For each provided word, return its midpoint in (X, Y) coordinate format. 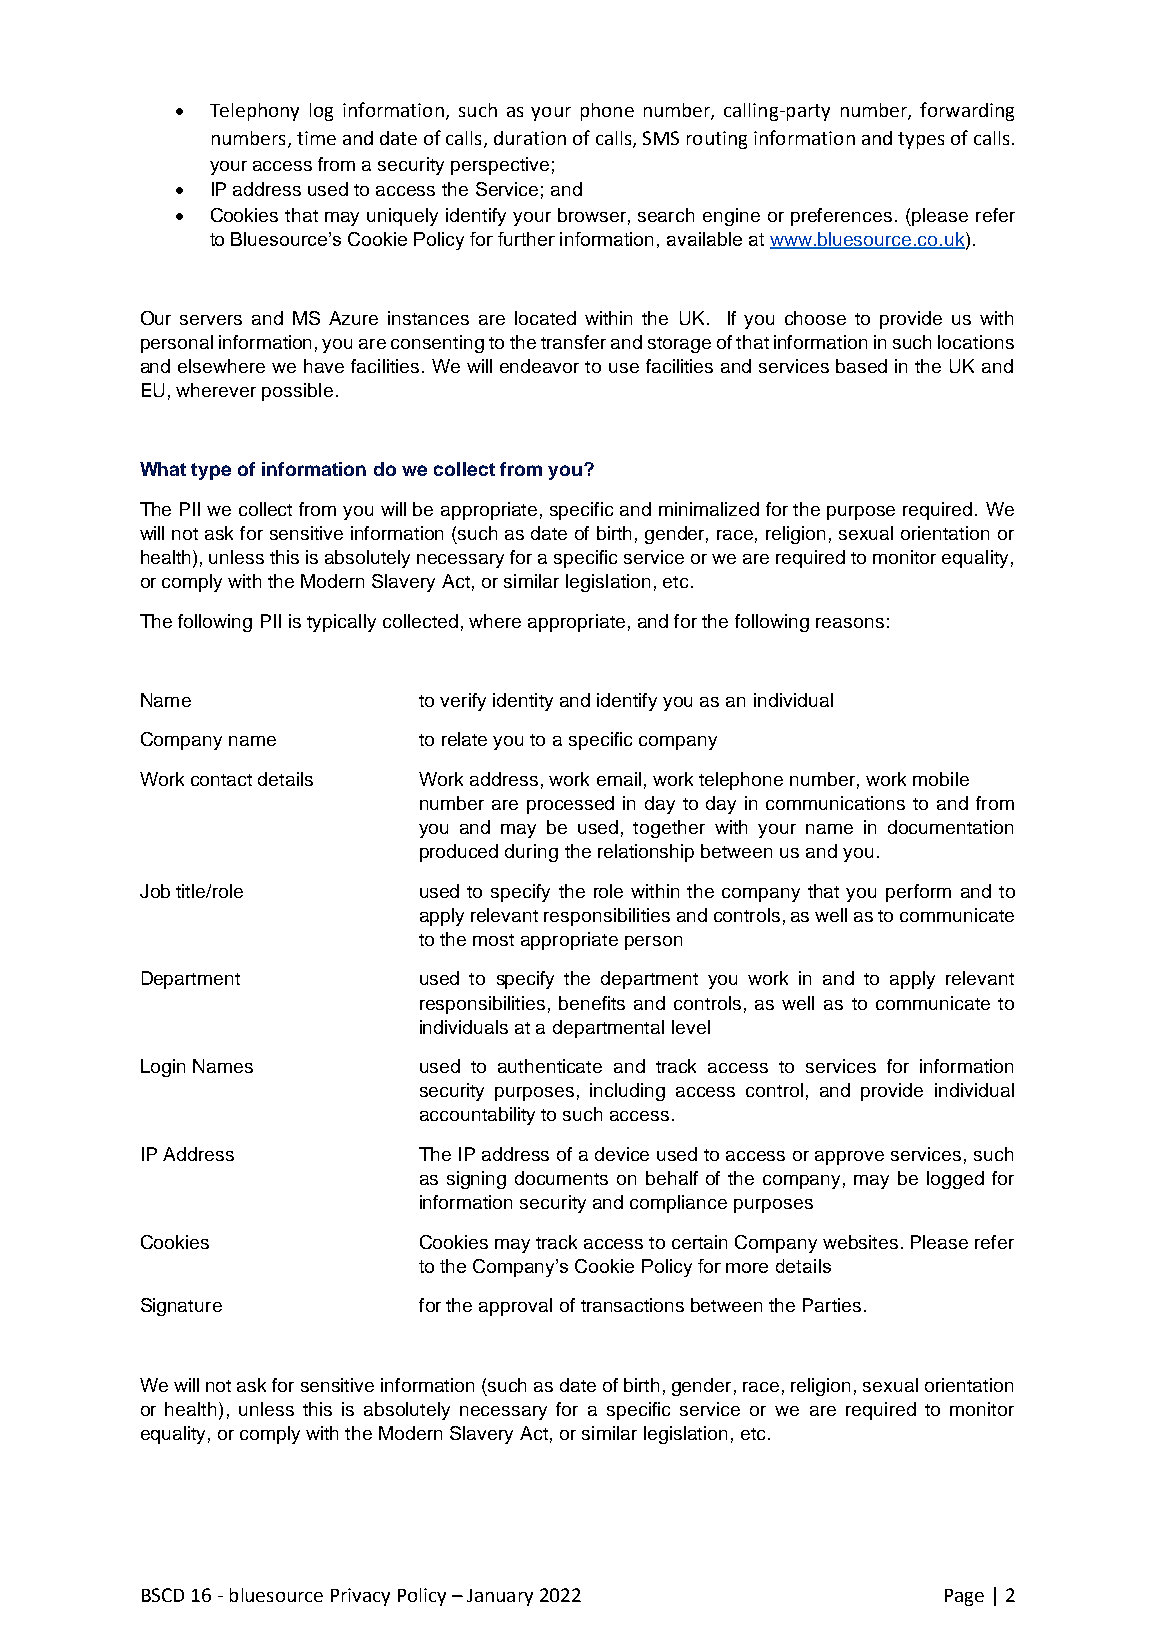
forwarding (967, 111)
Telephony (254, 112)
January (500, 1597)
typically (341, 623)
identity (523, 702)
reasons (850, 623)
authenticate (550, 1066)
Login (163, 1068)
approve (849, 1158)
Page (964, 1597)
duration (530, 138)
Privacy (360, 1597)
